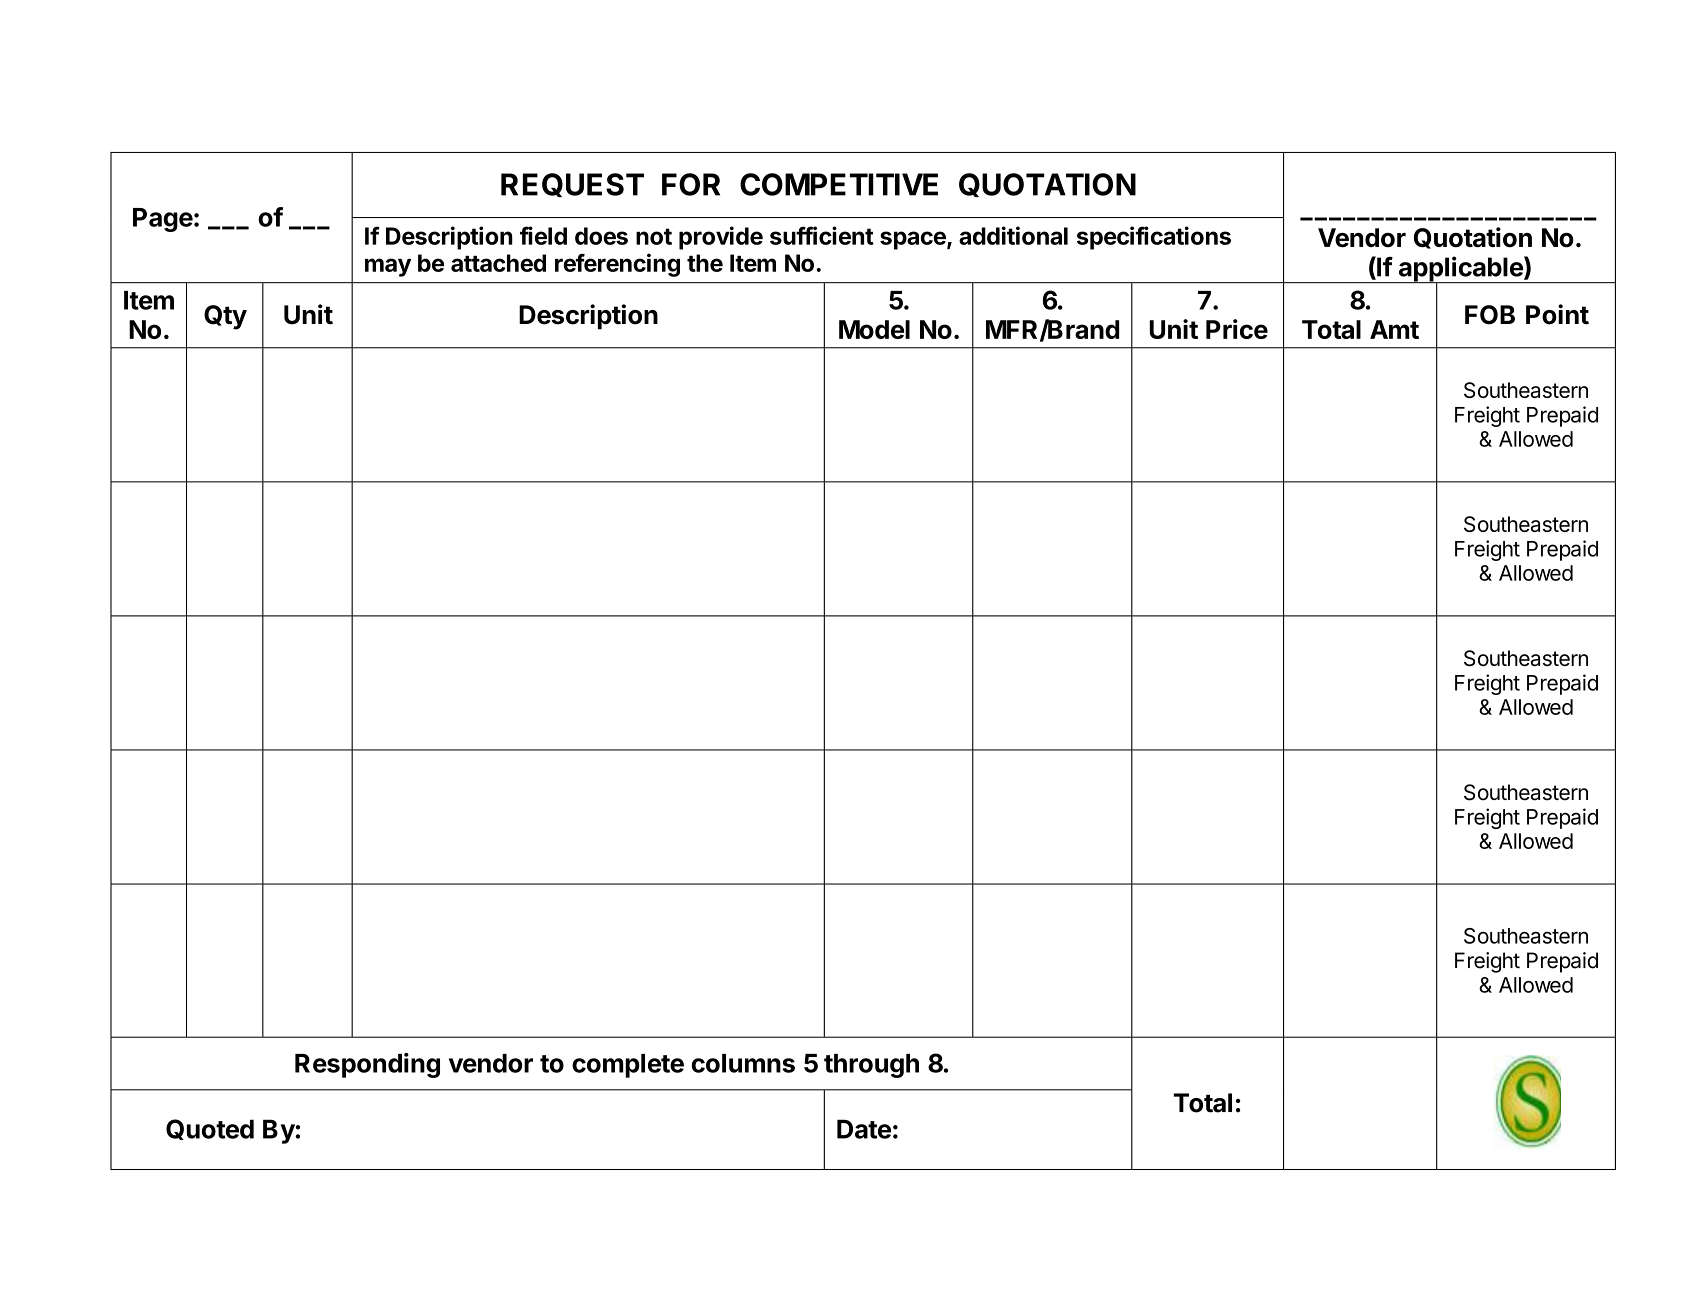  What do you see at coordinates (743, 1063) in the image?
I see `columns` at bounding box center [743, 1063].
